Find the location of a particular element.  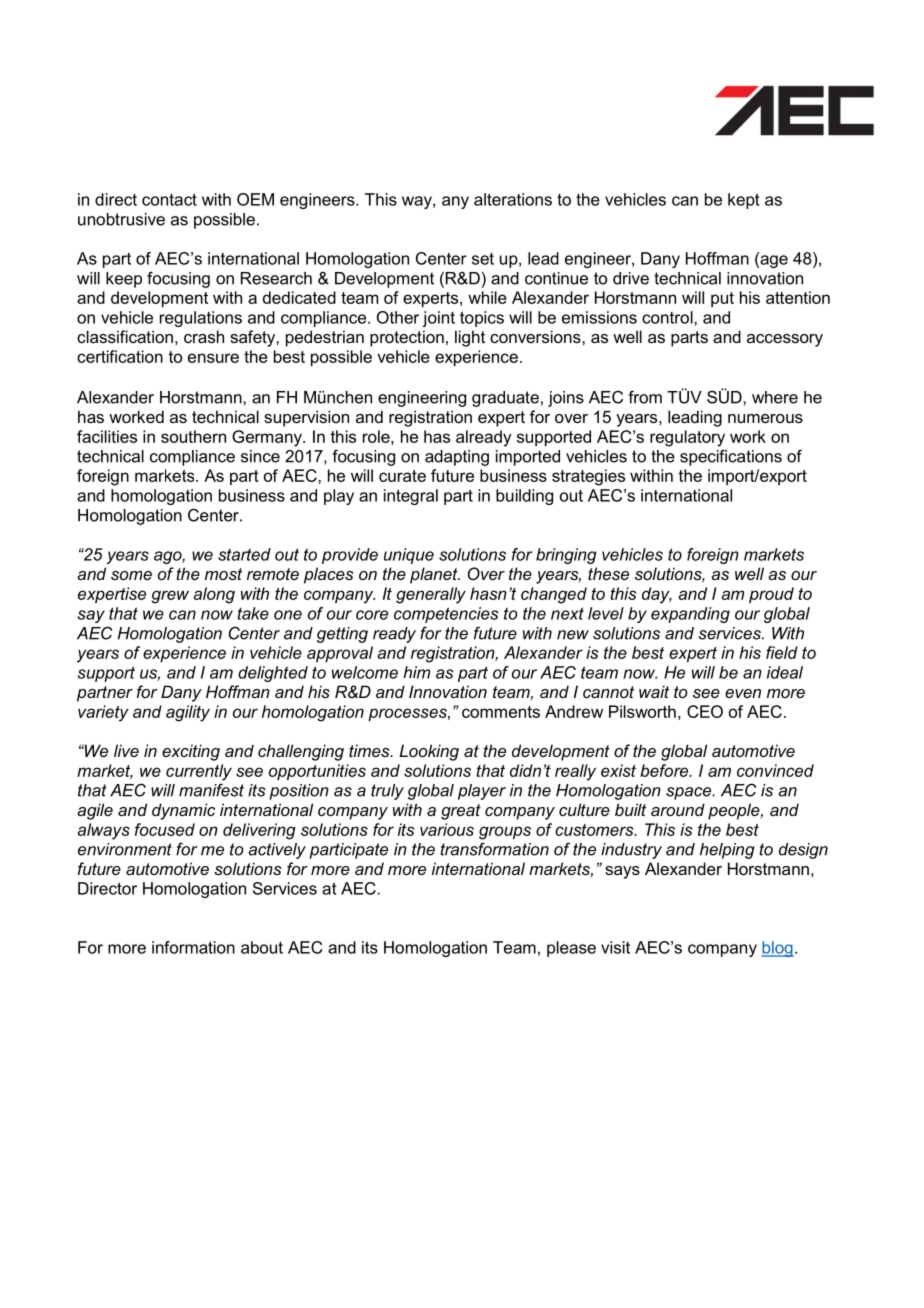

adapting is located at coordinates (457, 458).
